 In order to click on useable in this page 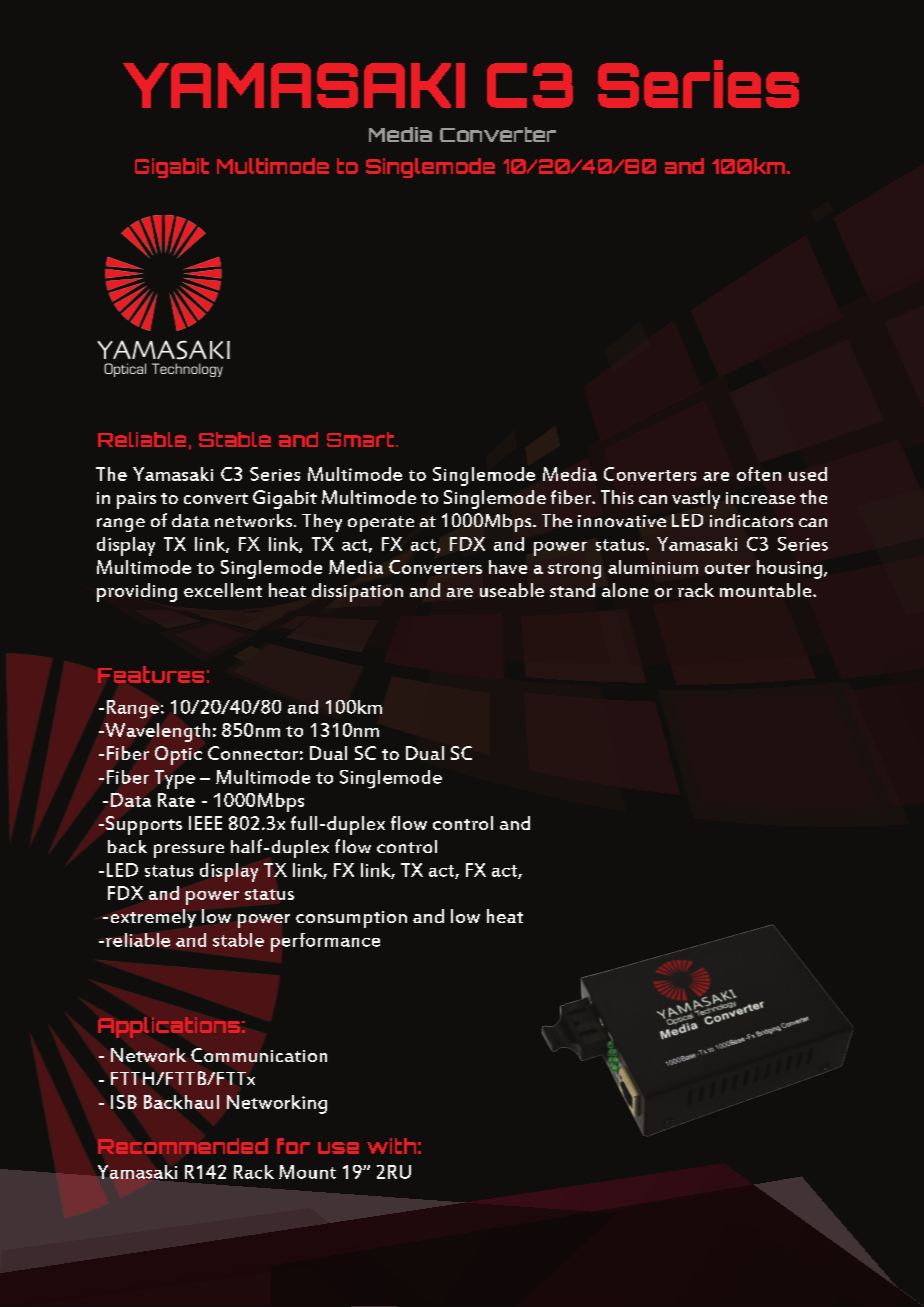, I will do `click(512, 590)`.
